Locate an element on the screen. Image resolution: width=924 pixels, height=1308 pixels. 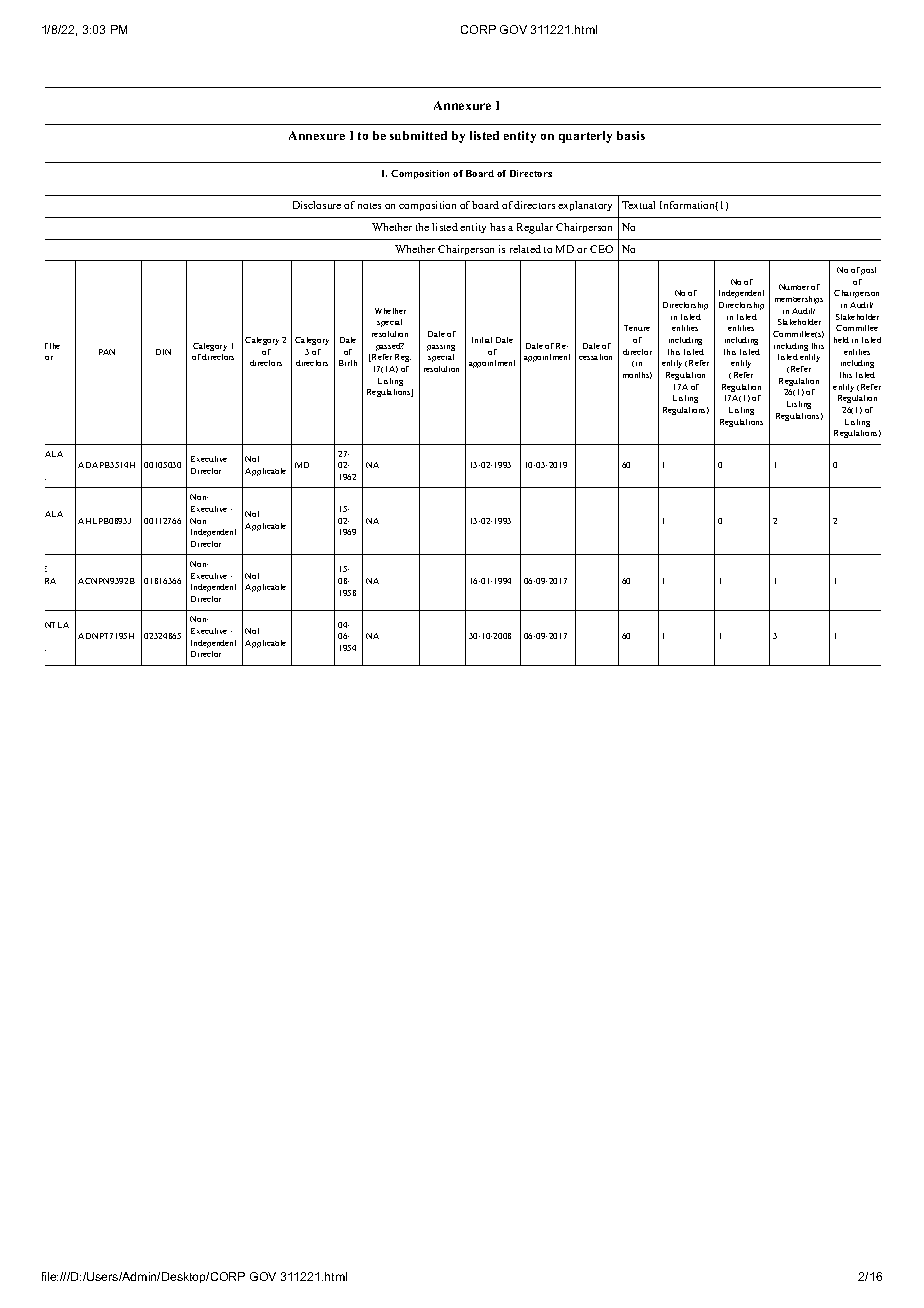
PAN is located at coordinates (107, 352).
